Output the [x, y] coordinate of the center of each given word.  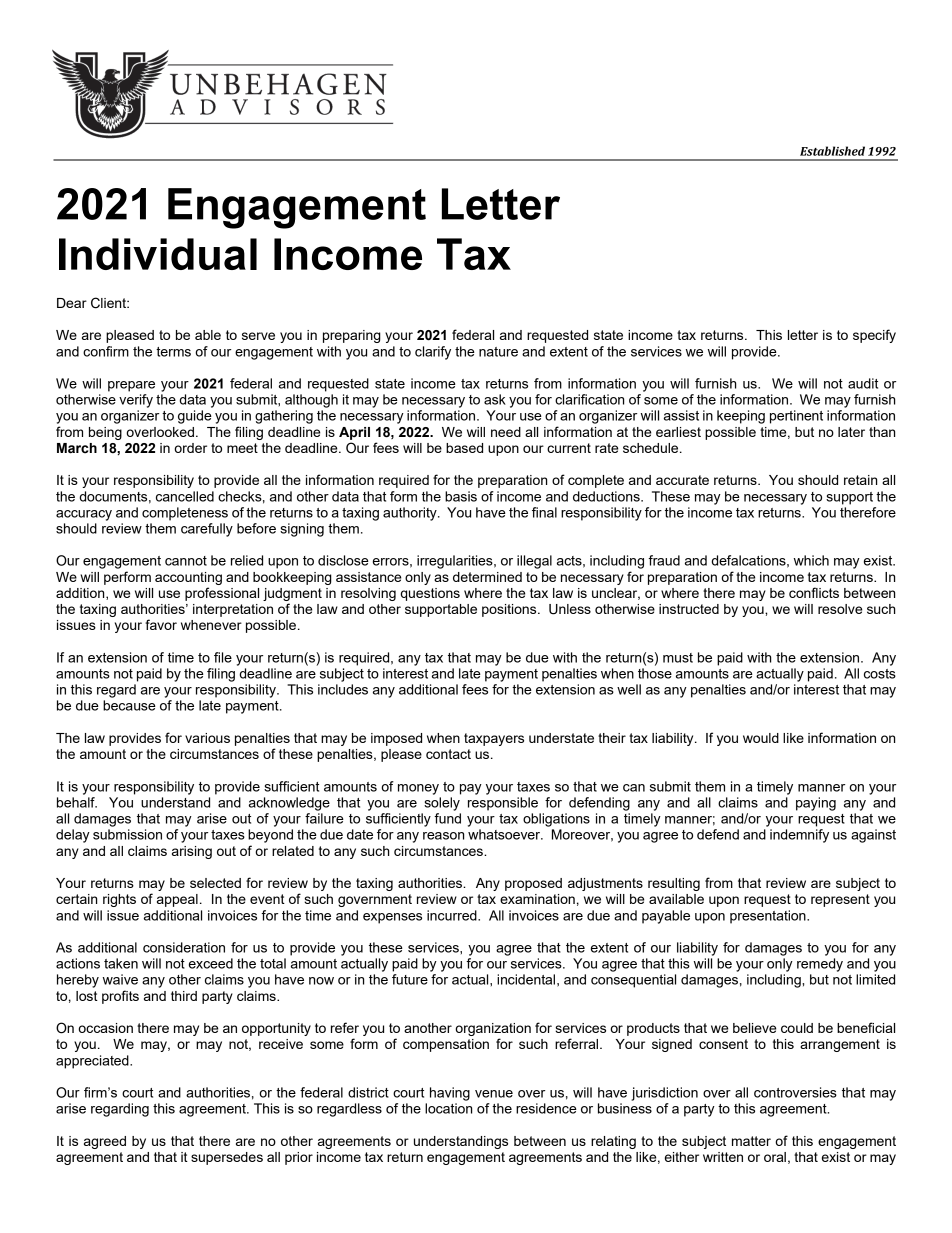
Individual [158, 254]
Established [832, 151]
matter [751, 1141]
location [448, 1108]
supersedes [227, 1158]
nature [498, 352]
